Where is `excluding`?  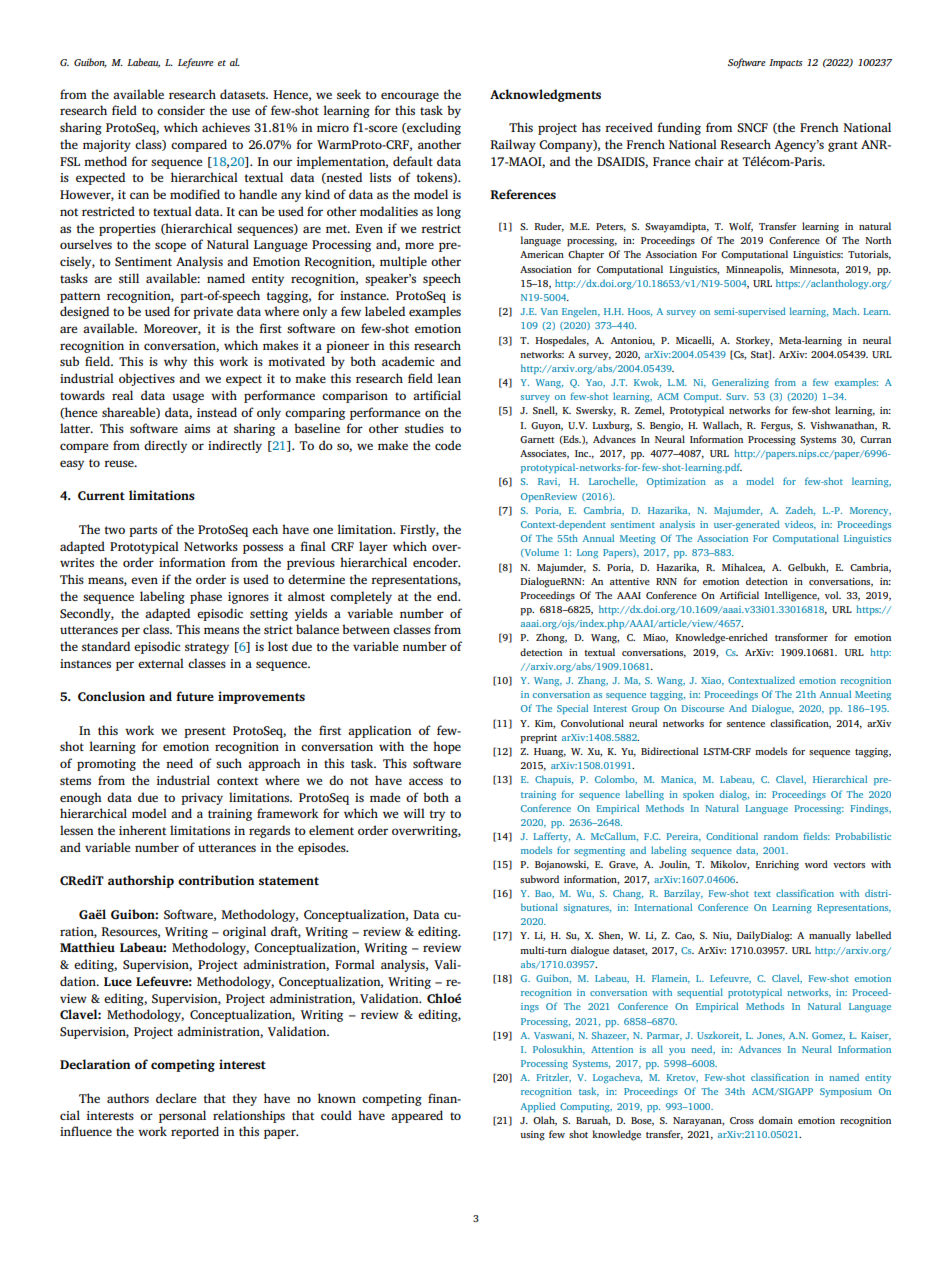 excluding is located at coordinates (433, 128).
